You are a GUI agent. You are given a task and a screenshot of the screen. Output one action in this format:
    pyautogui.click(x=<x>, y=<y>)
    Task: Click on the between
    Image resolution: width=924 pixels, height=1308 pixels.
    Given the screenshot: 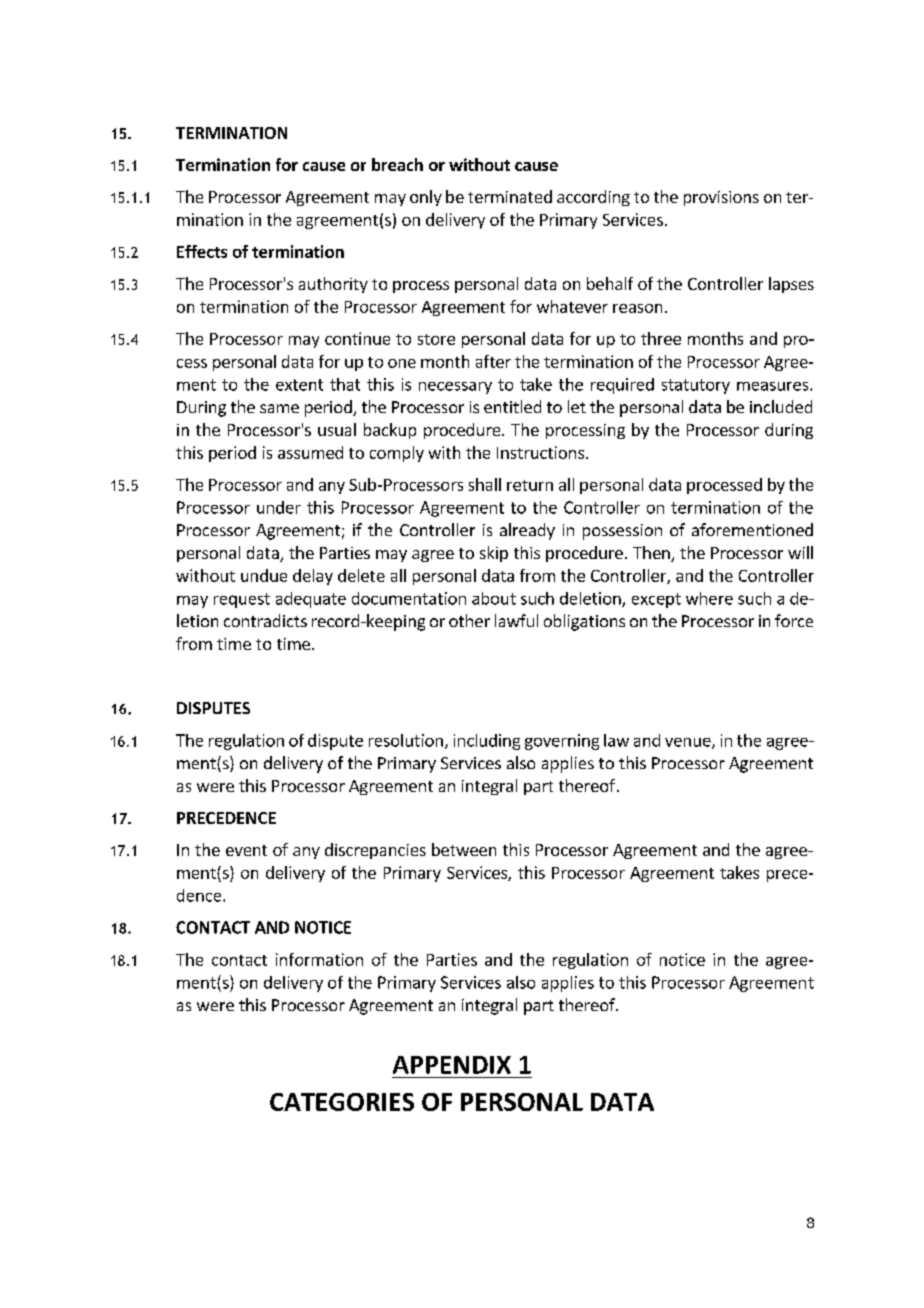 What is the action you would take?
    pyautogui.click(x=464, y=849)
